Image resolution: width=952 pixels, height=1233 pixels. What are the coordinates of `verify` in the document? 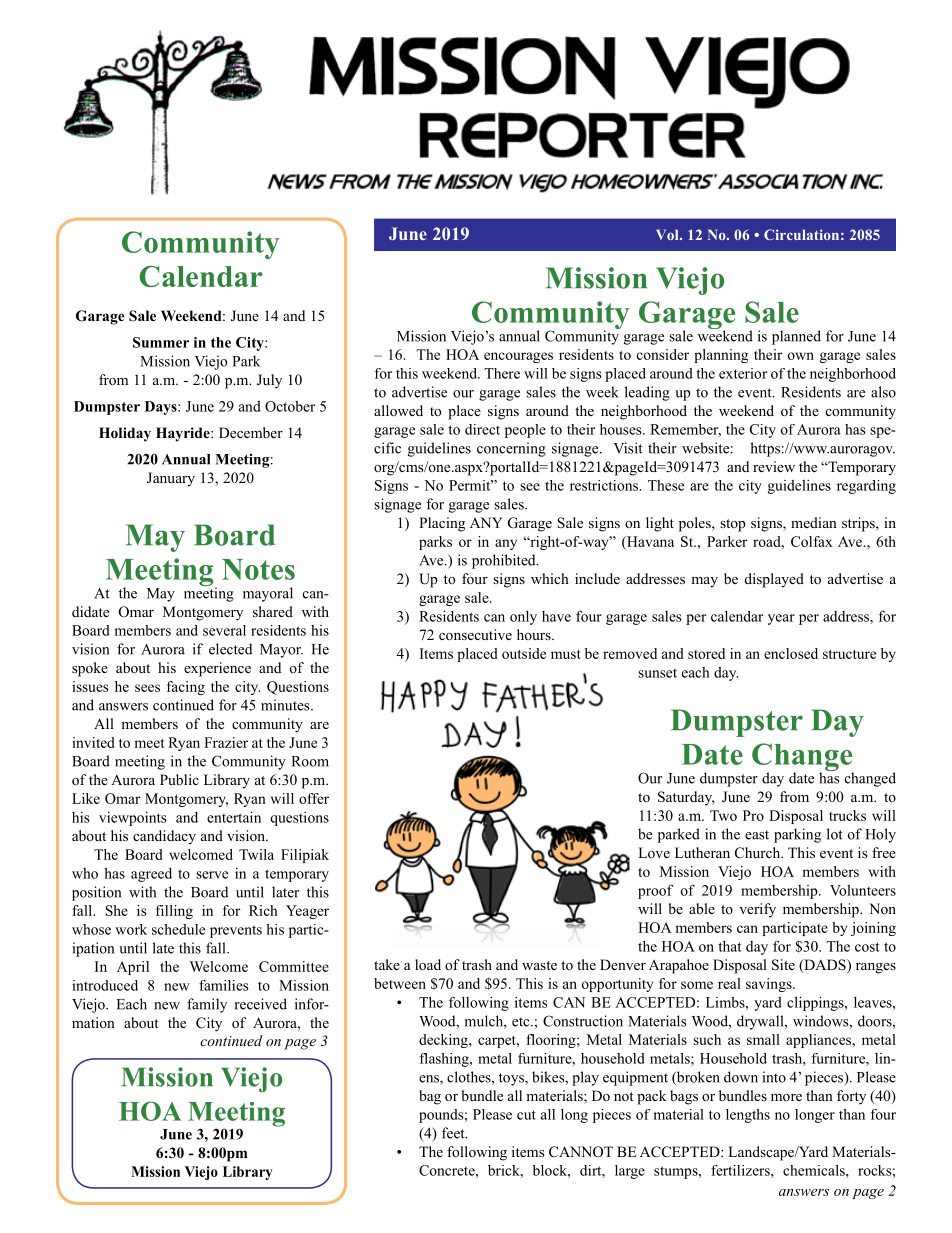 It's located at (757, 910).
